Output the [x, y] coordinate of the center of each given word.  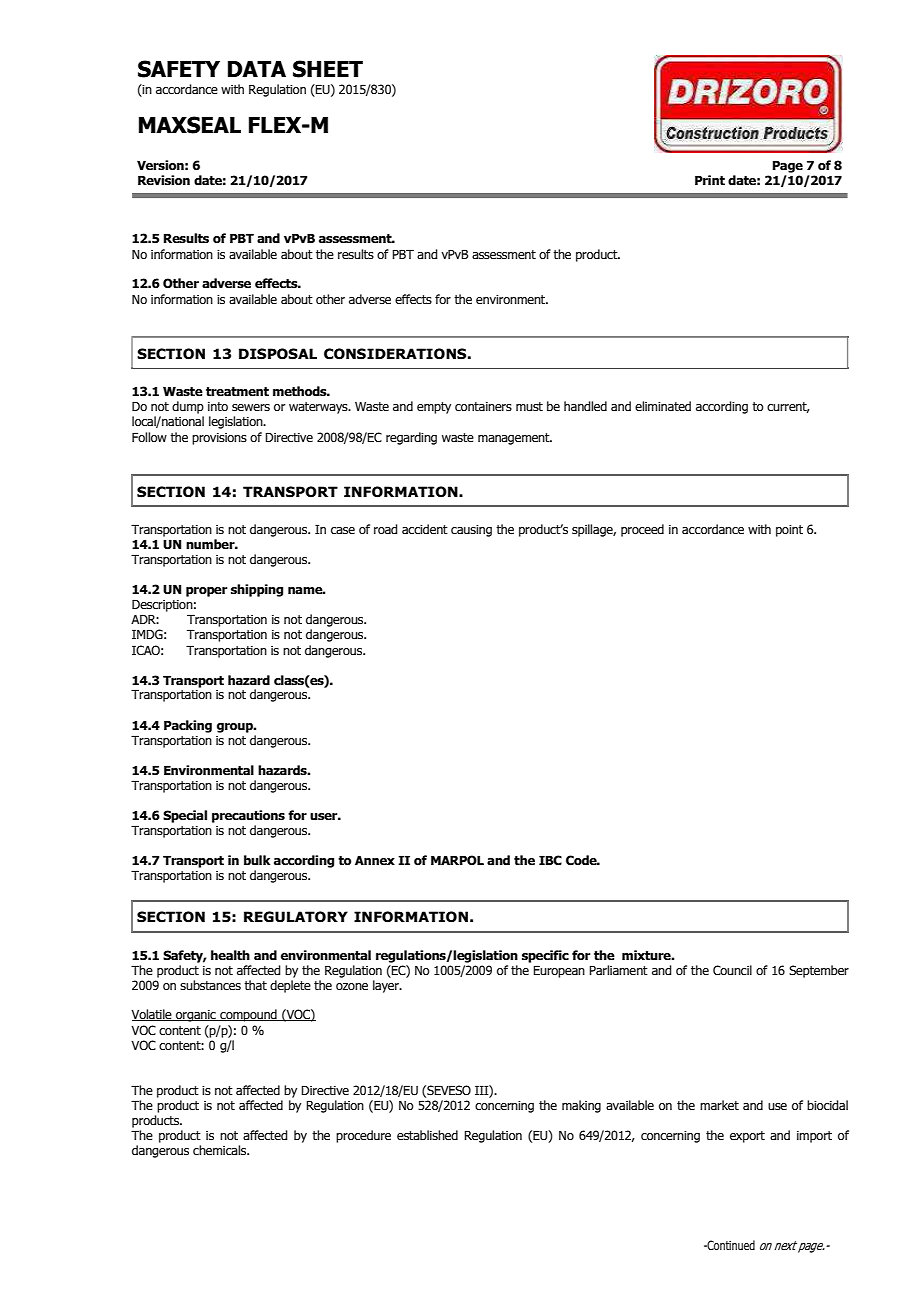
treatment [237, 392]
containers [483, 406]
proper [206, 592]
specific [545, 956]
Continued [730, 1245]
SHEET [328, 69]
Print [710, 180]
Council [732, 970]
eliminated [663, 406]
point [789, 531]
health [230, 955]
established [427, 1135]
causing [471, 531]
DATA [257, 69]
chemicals [221, 1150]
